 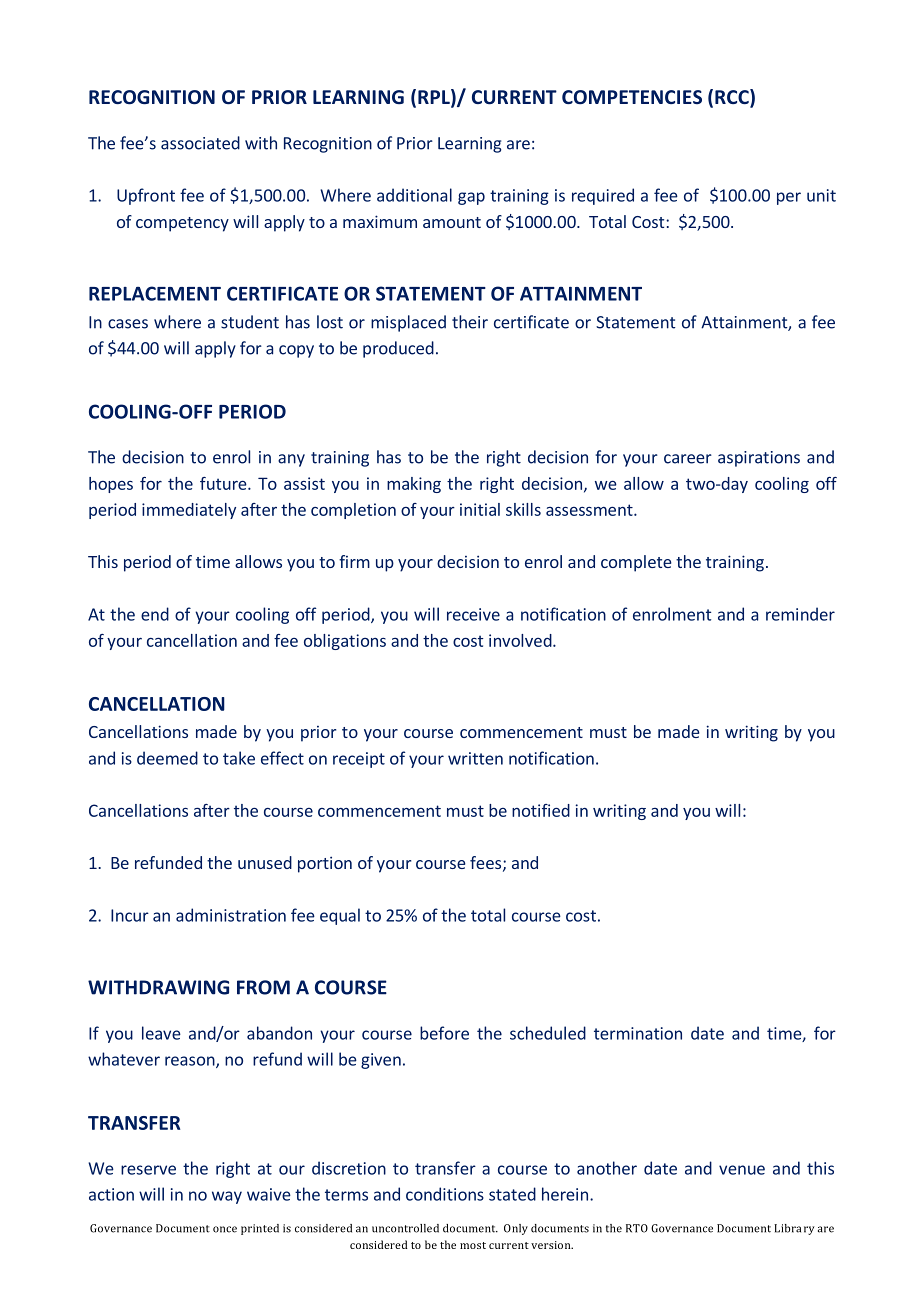 What do you see at coordinates (155, 614) in the document?
I see `end` at bounding box center [155, 614].
